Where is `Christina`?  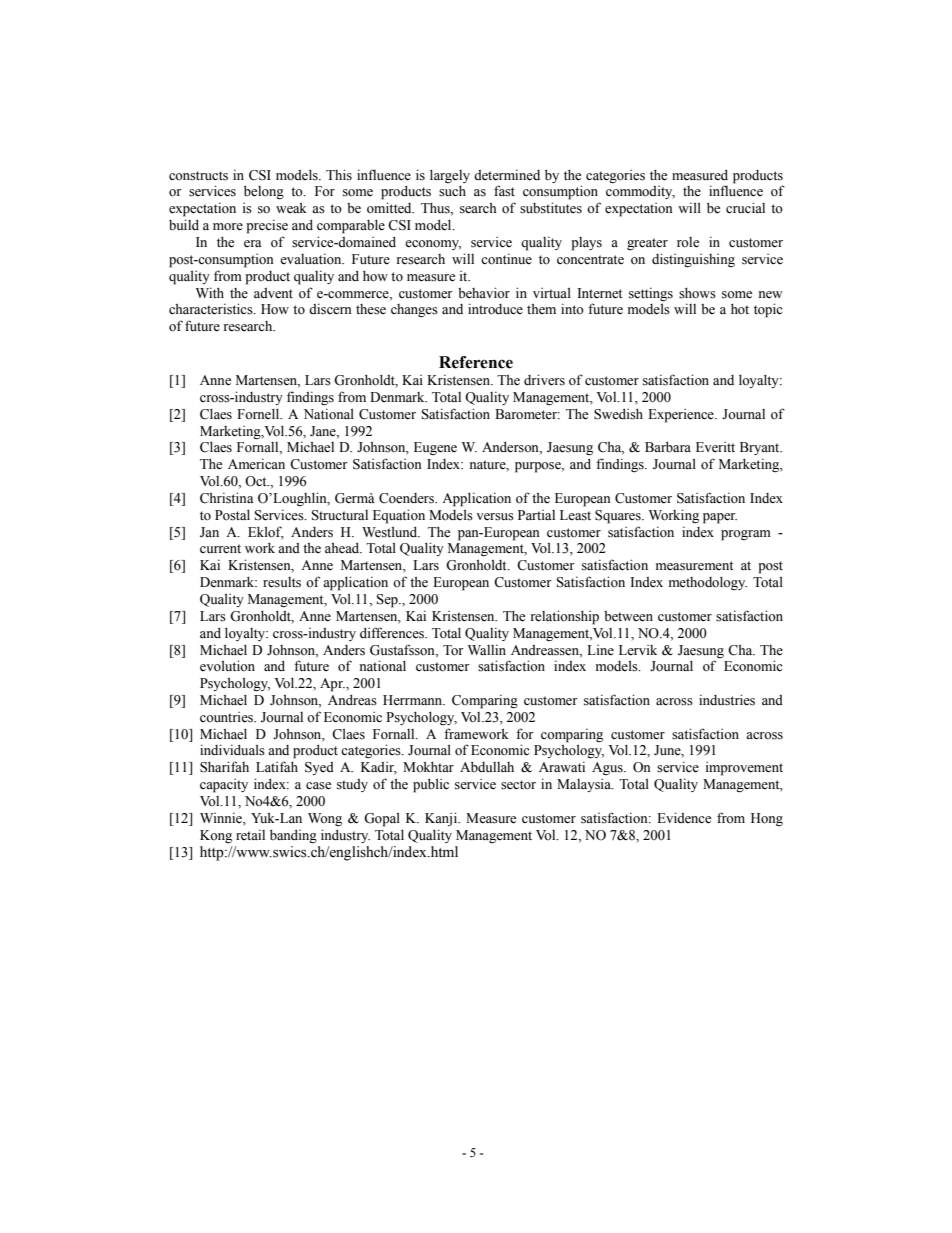 Christina is located at coordinates (227, 498).
